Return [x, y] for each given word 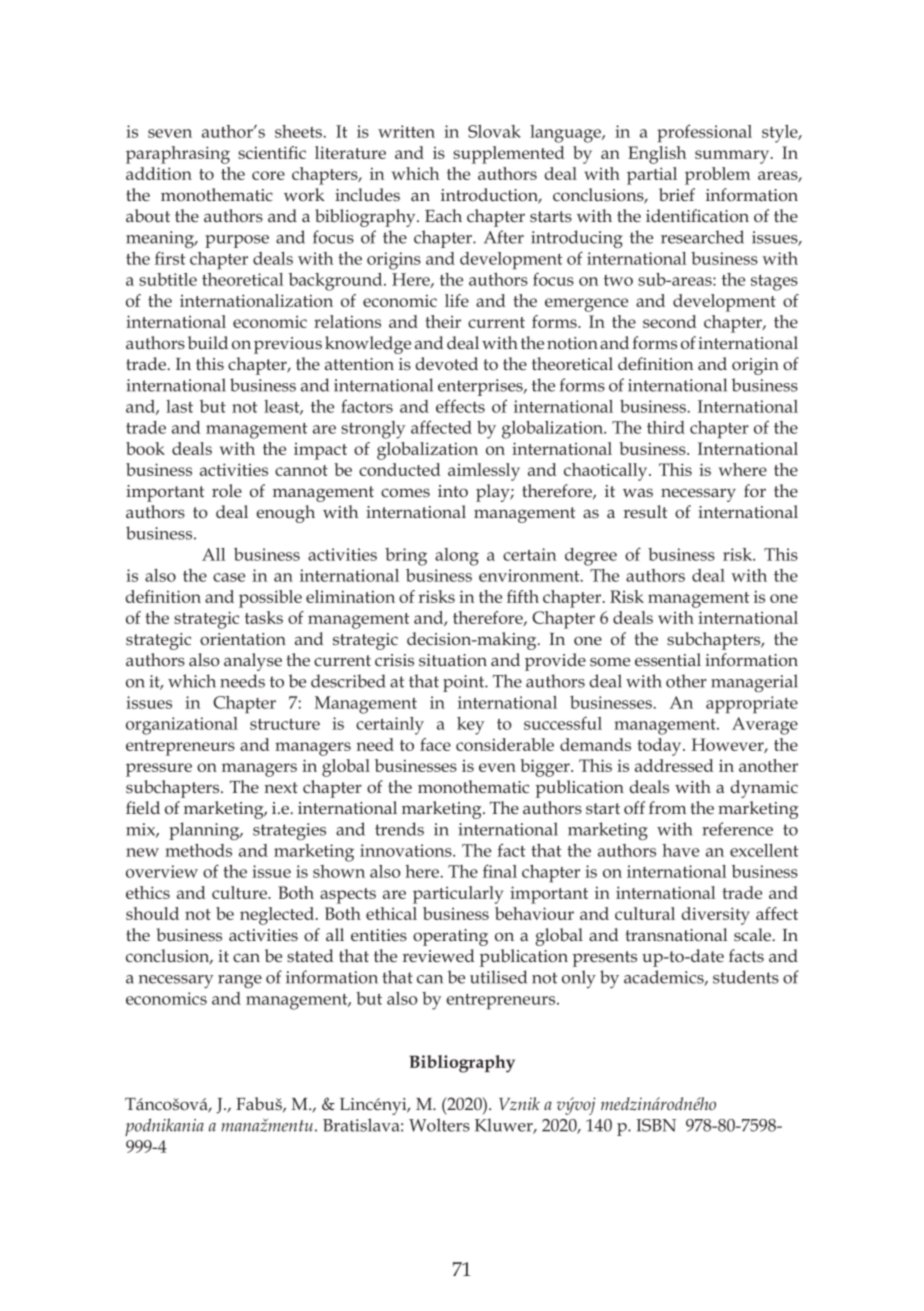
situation [453, 660]
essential [668, 660]
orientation [243, 639]
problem [718, 176]
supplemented [509, 155]
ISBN [656, 1125]
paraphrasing [178, 155]
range [240, 981]
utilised [498, 977]
